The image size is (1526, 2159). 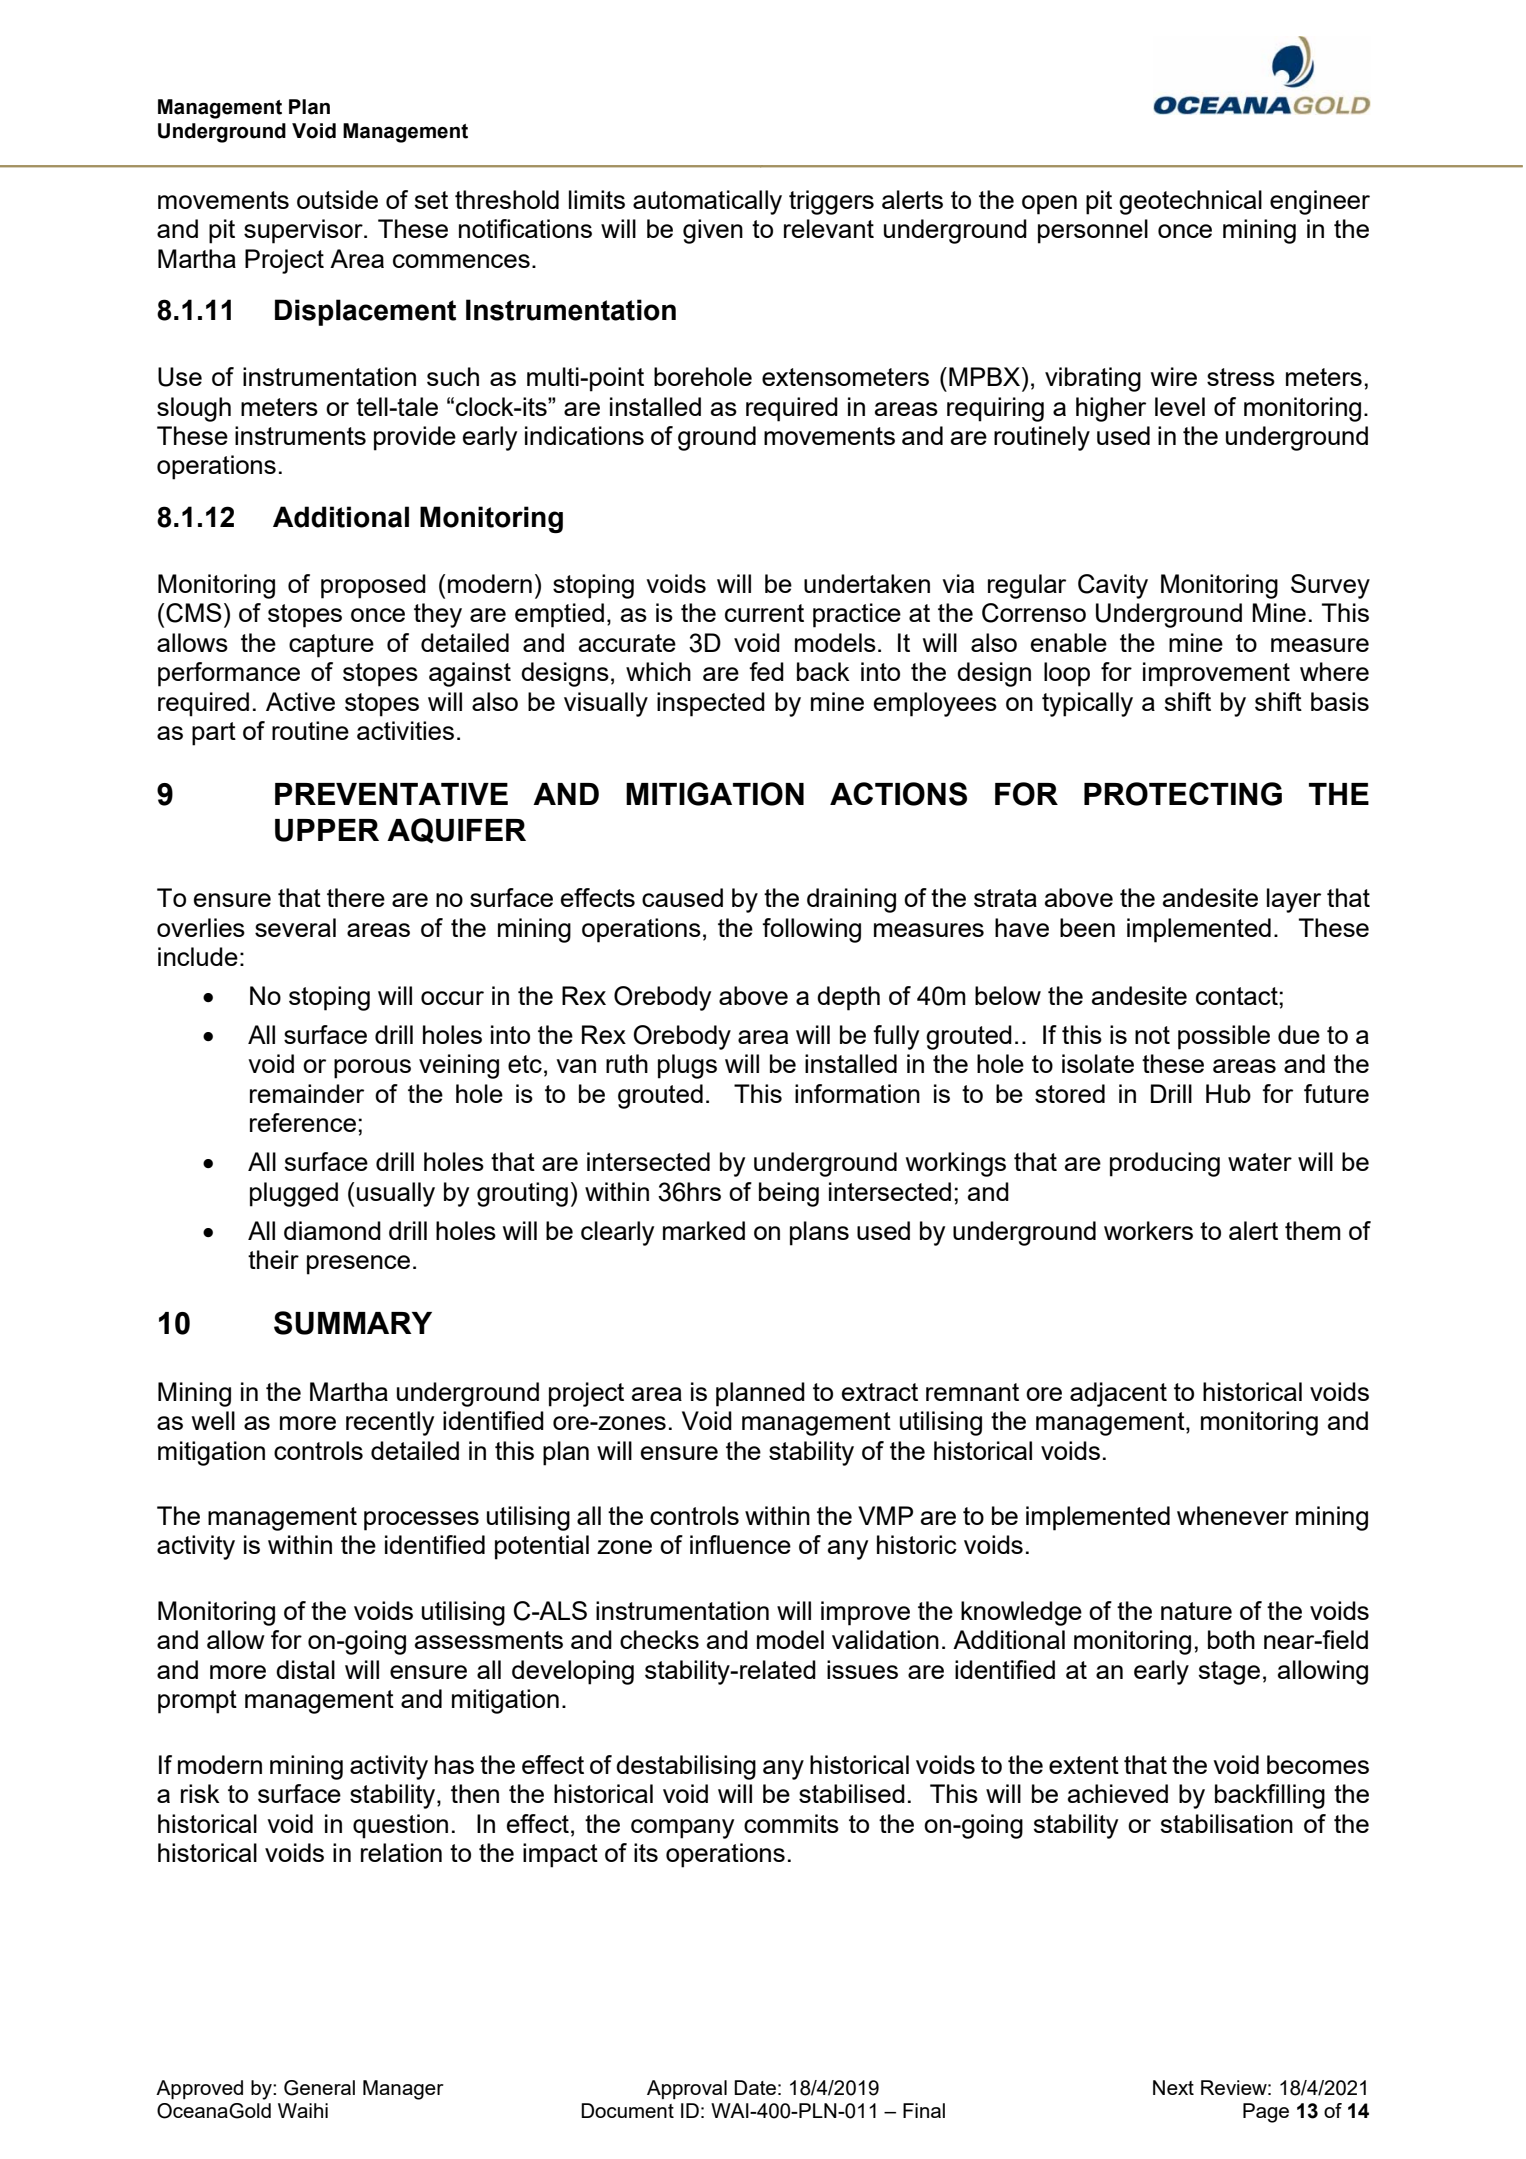 What do you see at coordinates (319, 2088) in the document?
I see `General` at bounding box center [319, 2088].
